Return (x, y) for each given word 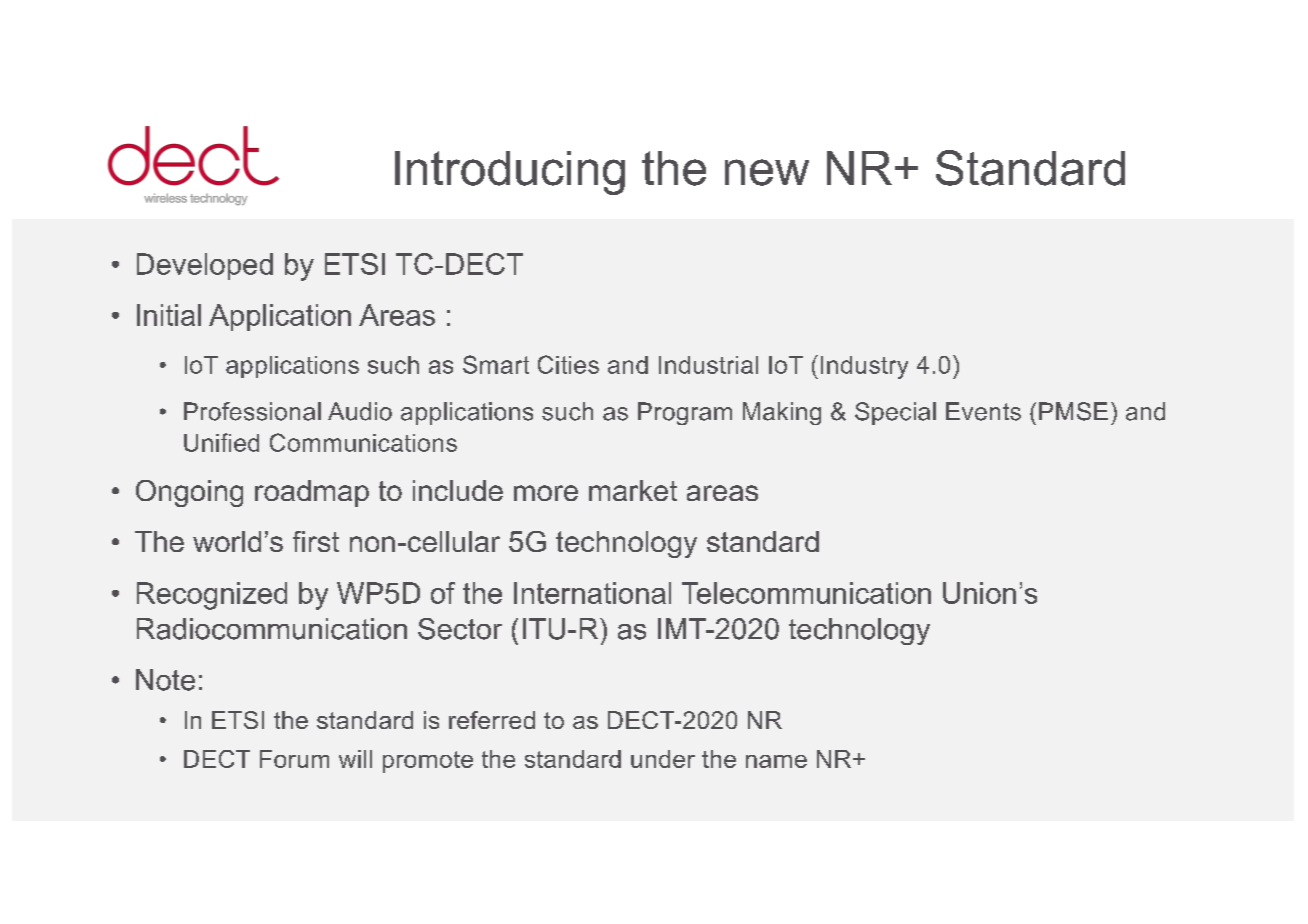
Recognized (212, 596)
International (592, 593)
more (546, 493)
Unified (221, 442)
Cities (568, 364)
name (776, 761)
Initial (169, 315)
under (663, 759)
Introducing (510, 173)
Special (895, 413)
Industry (864, 367)
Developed (205, 266)
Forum (294, 759)
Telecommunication (806, 593)
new (767, 172)
